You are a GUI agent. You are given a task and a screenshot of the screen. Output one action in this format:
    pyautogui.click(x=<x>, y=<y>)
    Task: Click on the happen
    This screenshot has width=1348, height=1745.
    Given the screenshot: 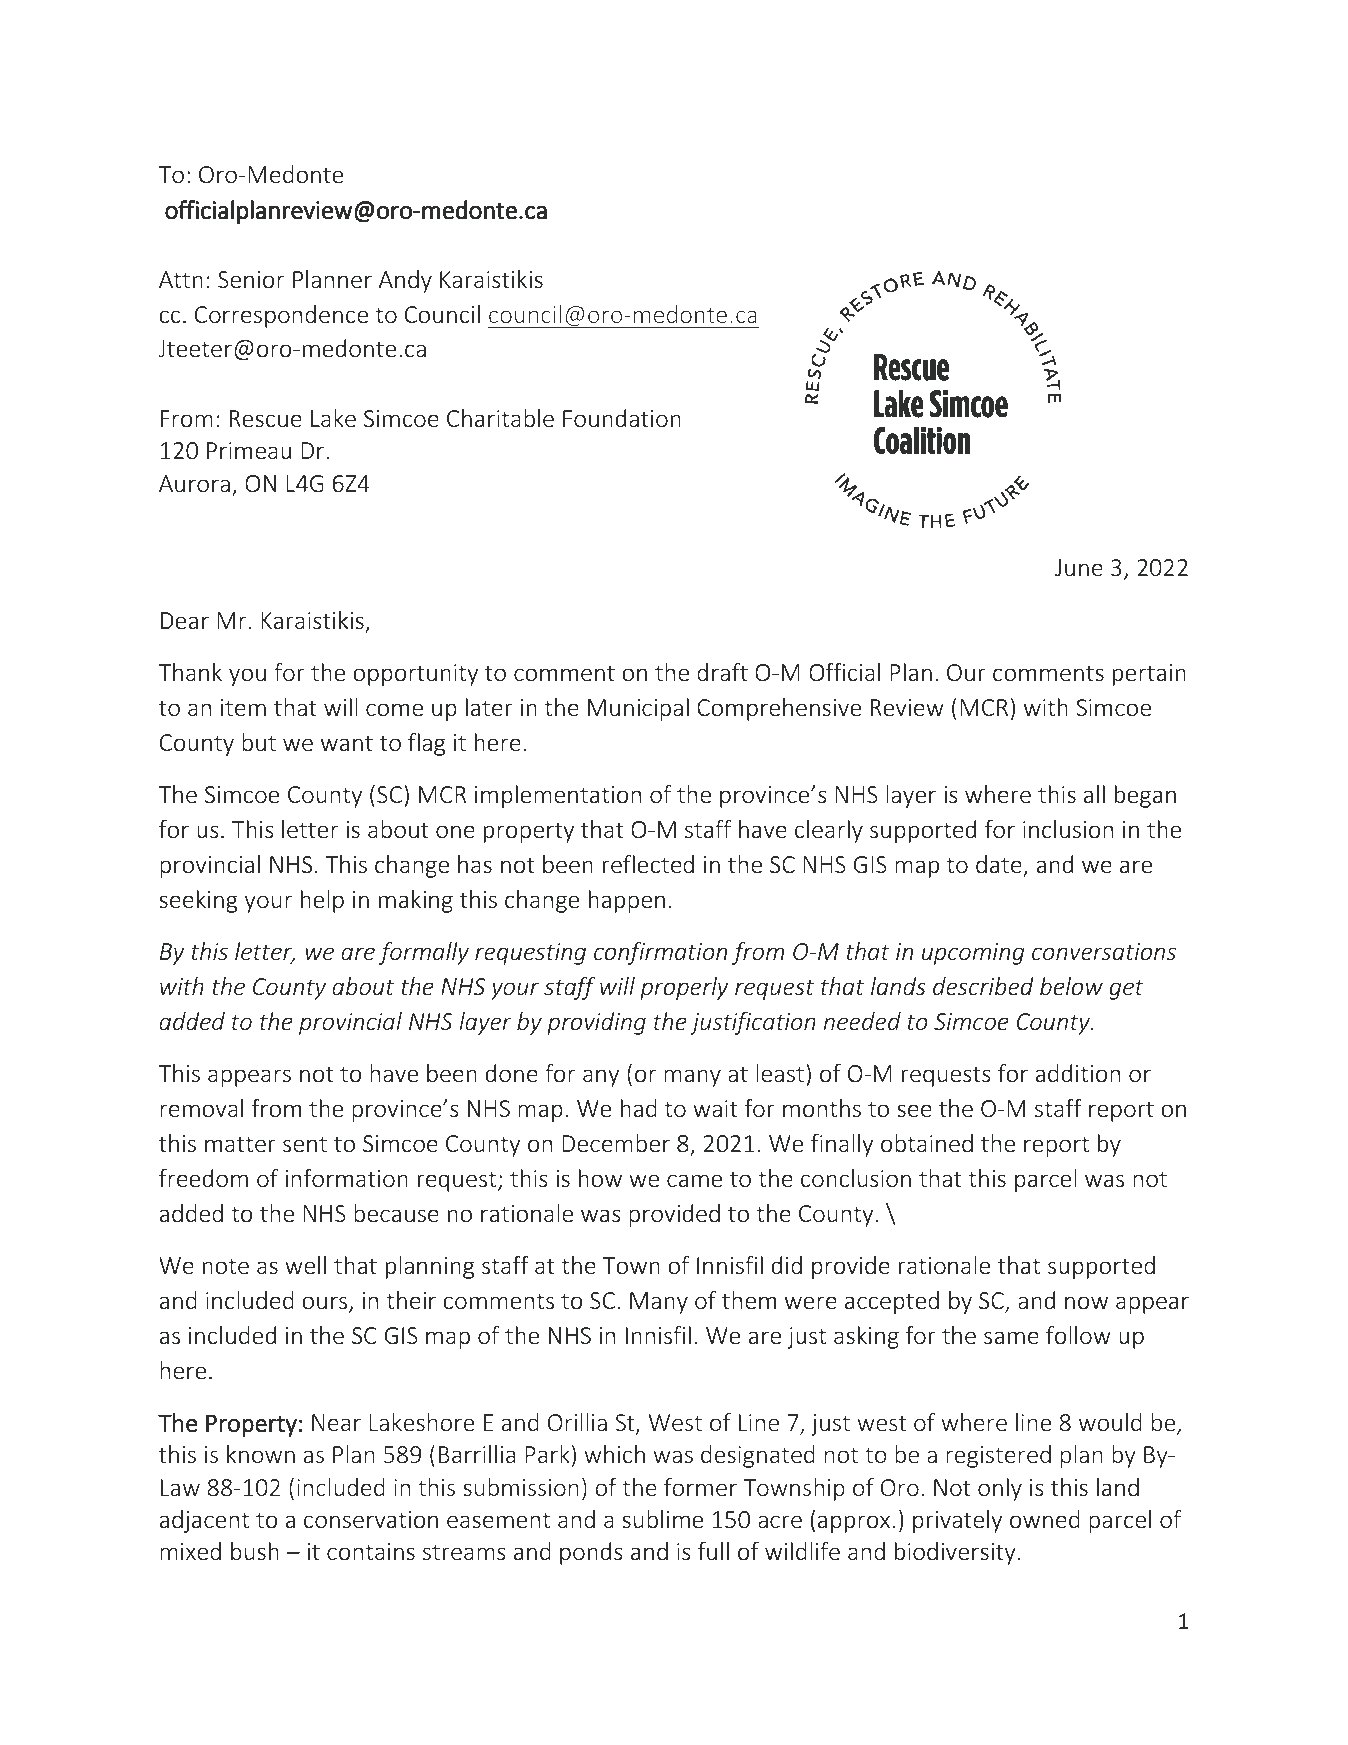 What is the action you would take?
    pyautogui.click(x=627, y=901)
